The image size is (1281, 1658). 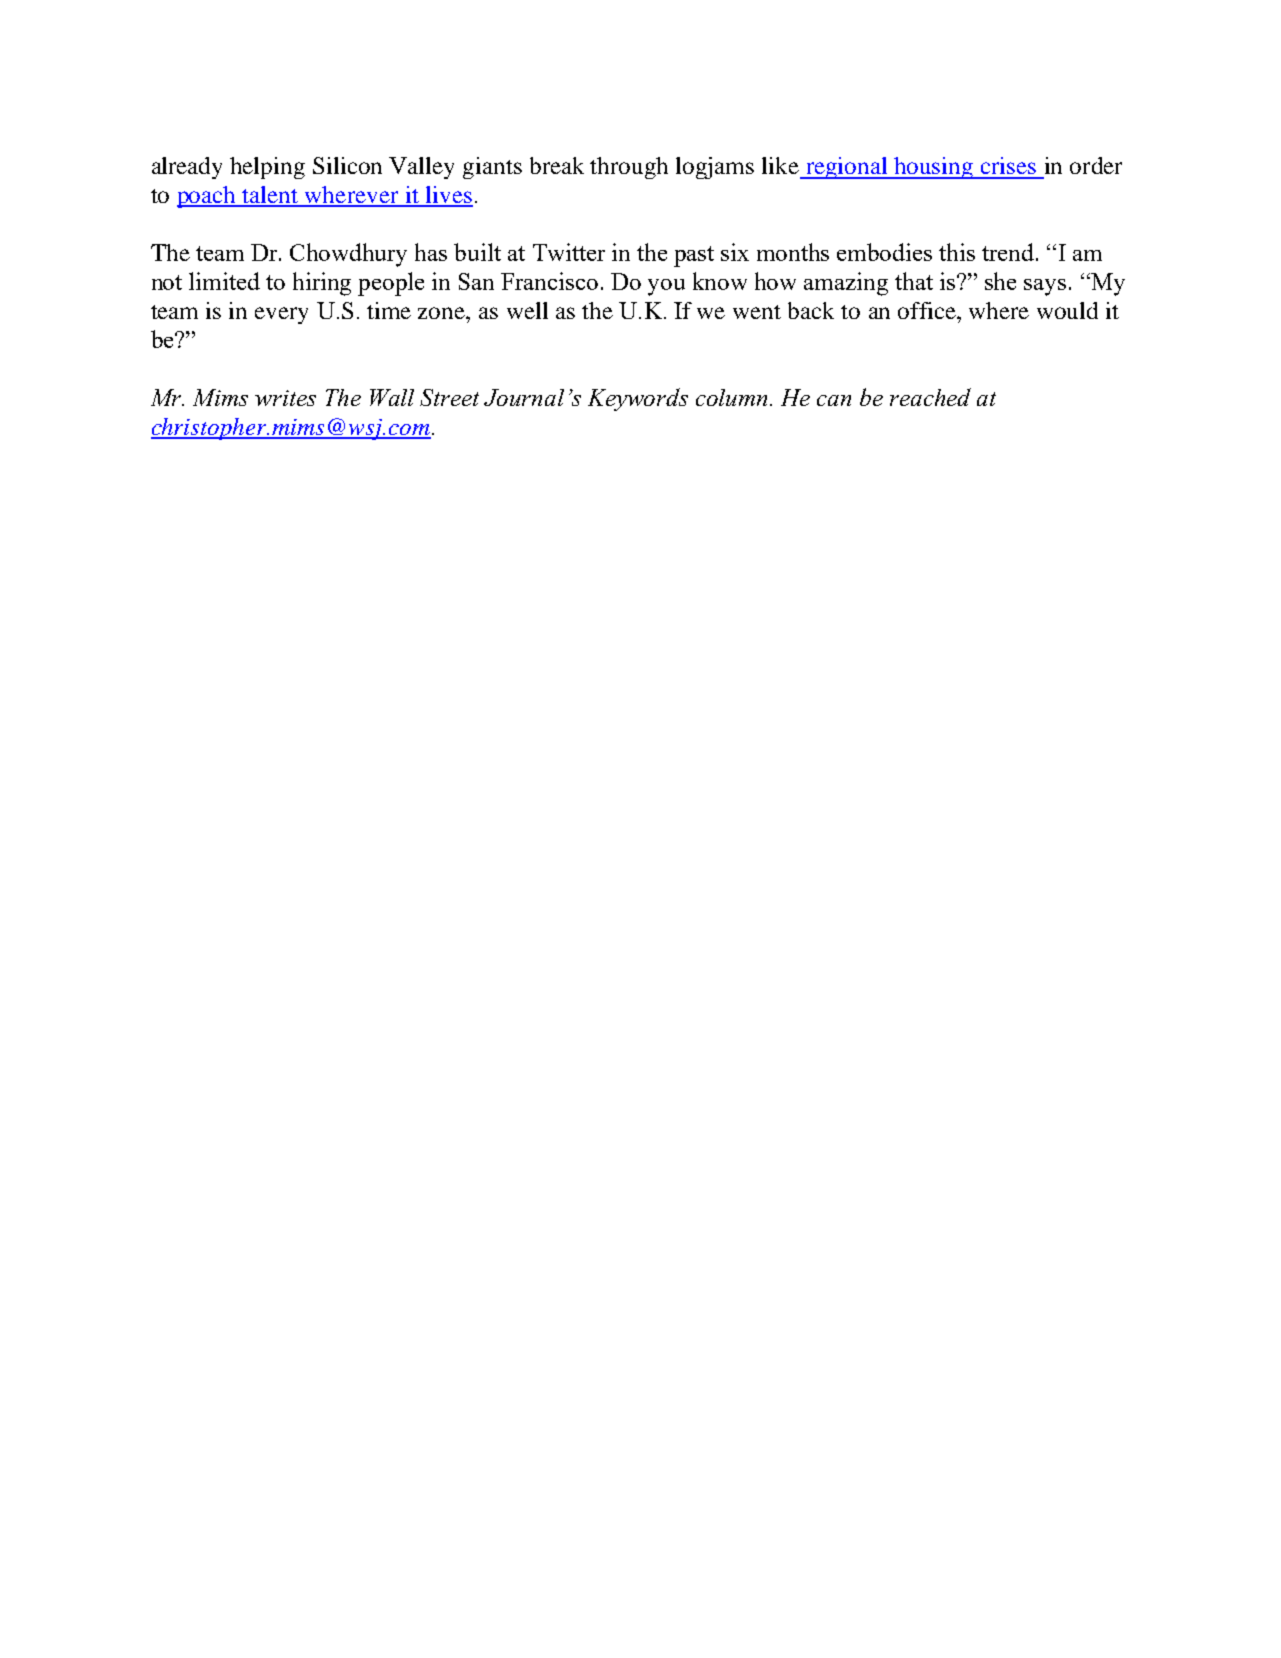 I want to click on past, so click(x=694, y=256).
